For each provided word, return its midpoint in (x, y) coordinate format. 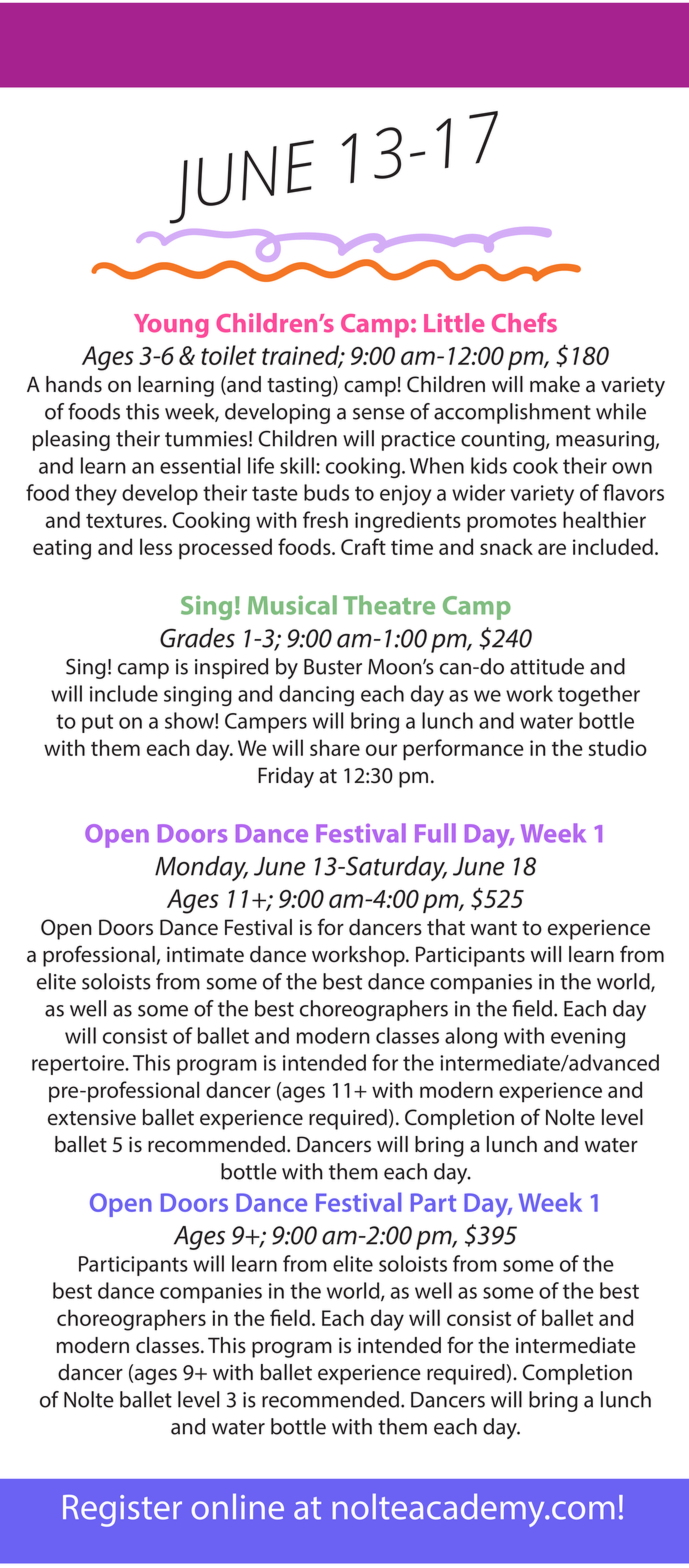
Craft (363, 546)
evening (588, 1038)
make (555, 384)
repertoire (79, 1065)
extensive (92, 1118)
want (494, 928)
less (156, 546)
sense (379, 414)
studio (618, 747)
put (97, 723)
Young (171, 326)
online (238, 1507)
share (335, 747)
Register (122, 1511)
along (471, 1038)
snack (506, 546)
